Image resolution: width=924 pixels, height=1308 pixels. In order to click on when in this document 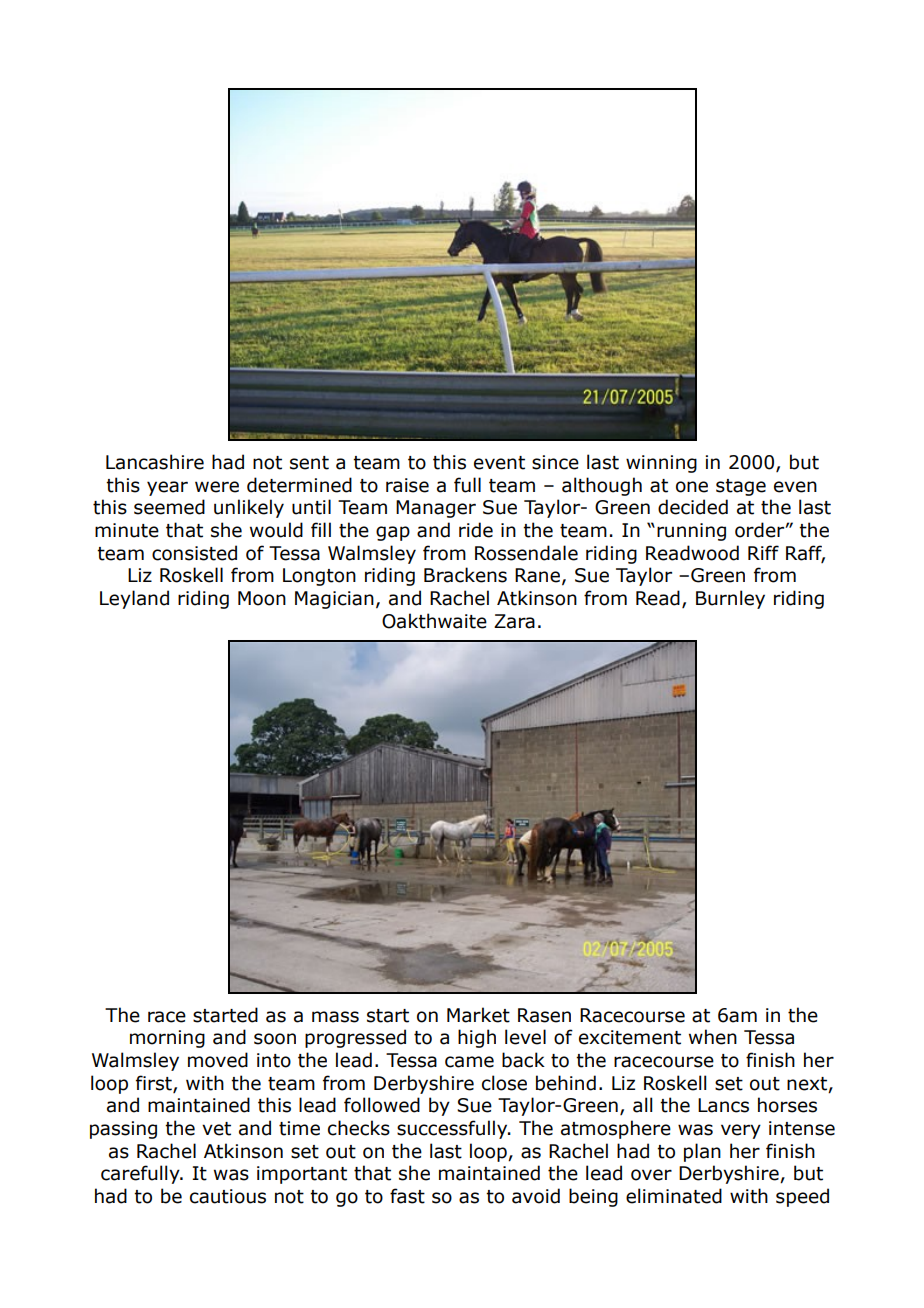, I will do `click(713, 1037)`.
